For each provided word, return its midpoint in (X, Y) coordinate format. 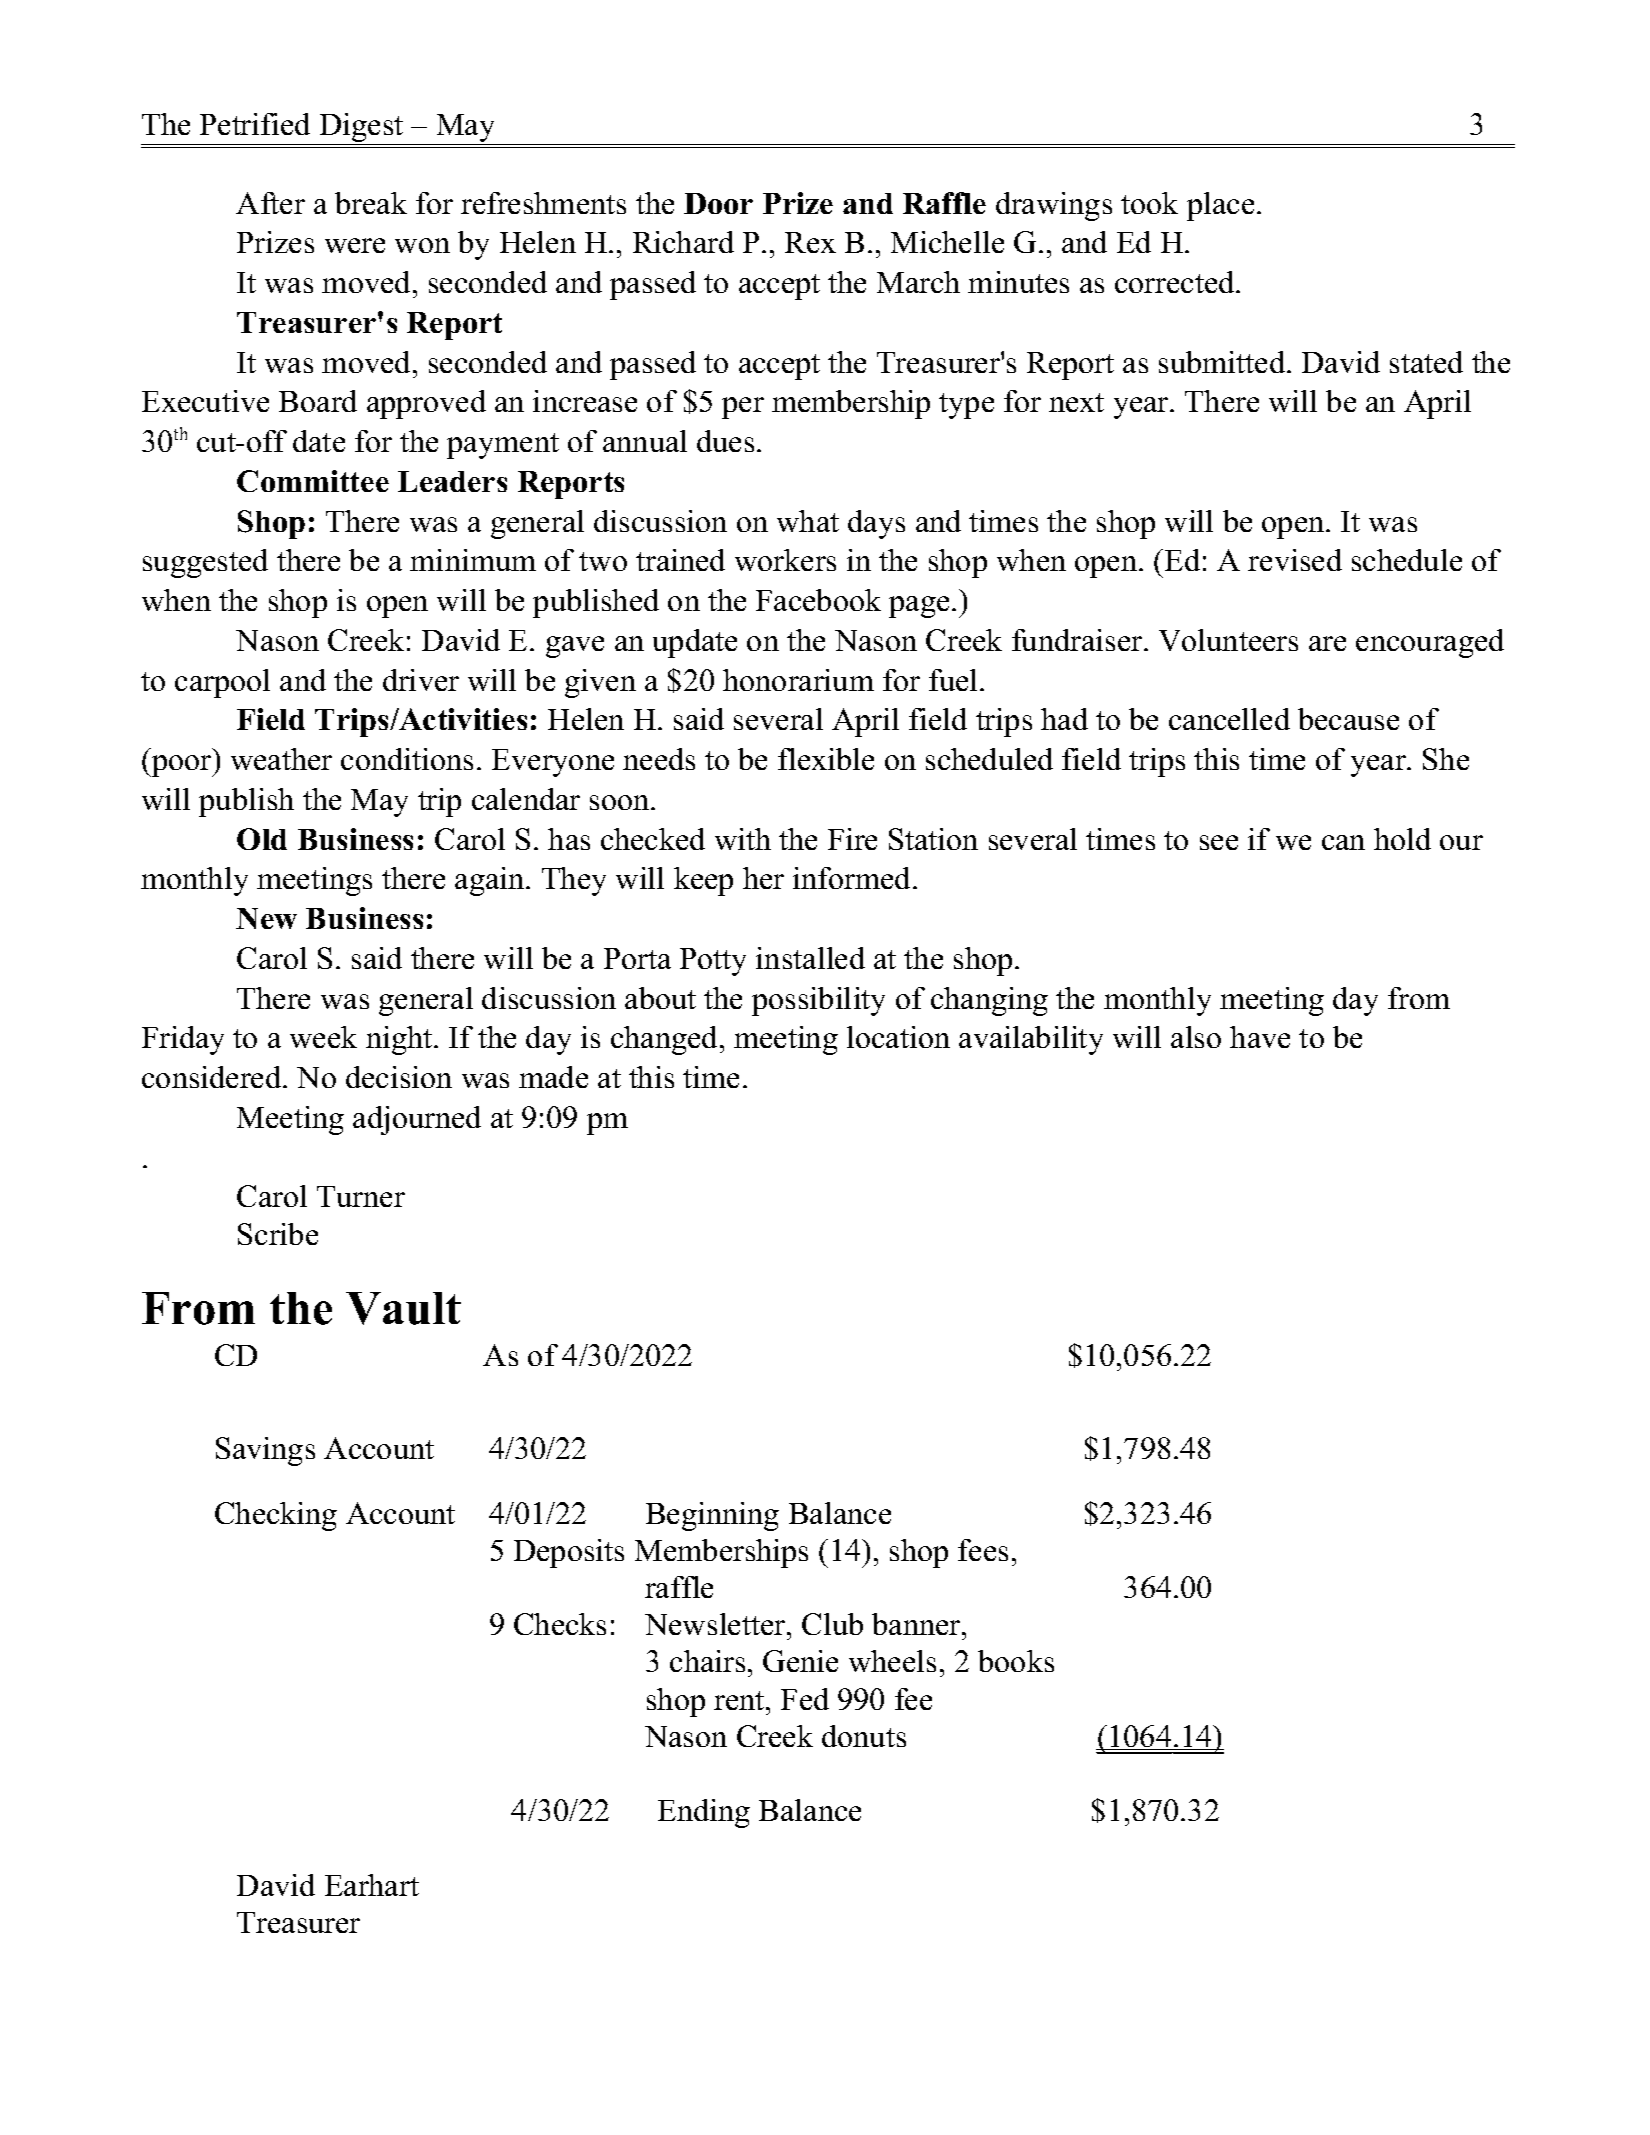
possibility (818, 1001)
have (1260, 1037)
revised (1295, 560)
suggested (205, 563)
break (371, 203)
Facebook (818, 600)
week (323, 1037)
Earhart (372, 1885)
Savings (265, 1451)
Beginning (712, 1516)
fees (983, 1550)
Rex (810, 242)
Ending (704, 1813)
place (1220, 206)
